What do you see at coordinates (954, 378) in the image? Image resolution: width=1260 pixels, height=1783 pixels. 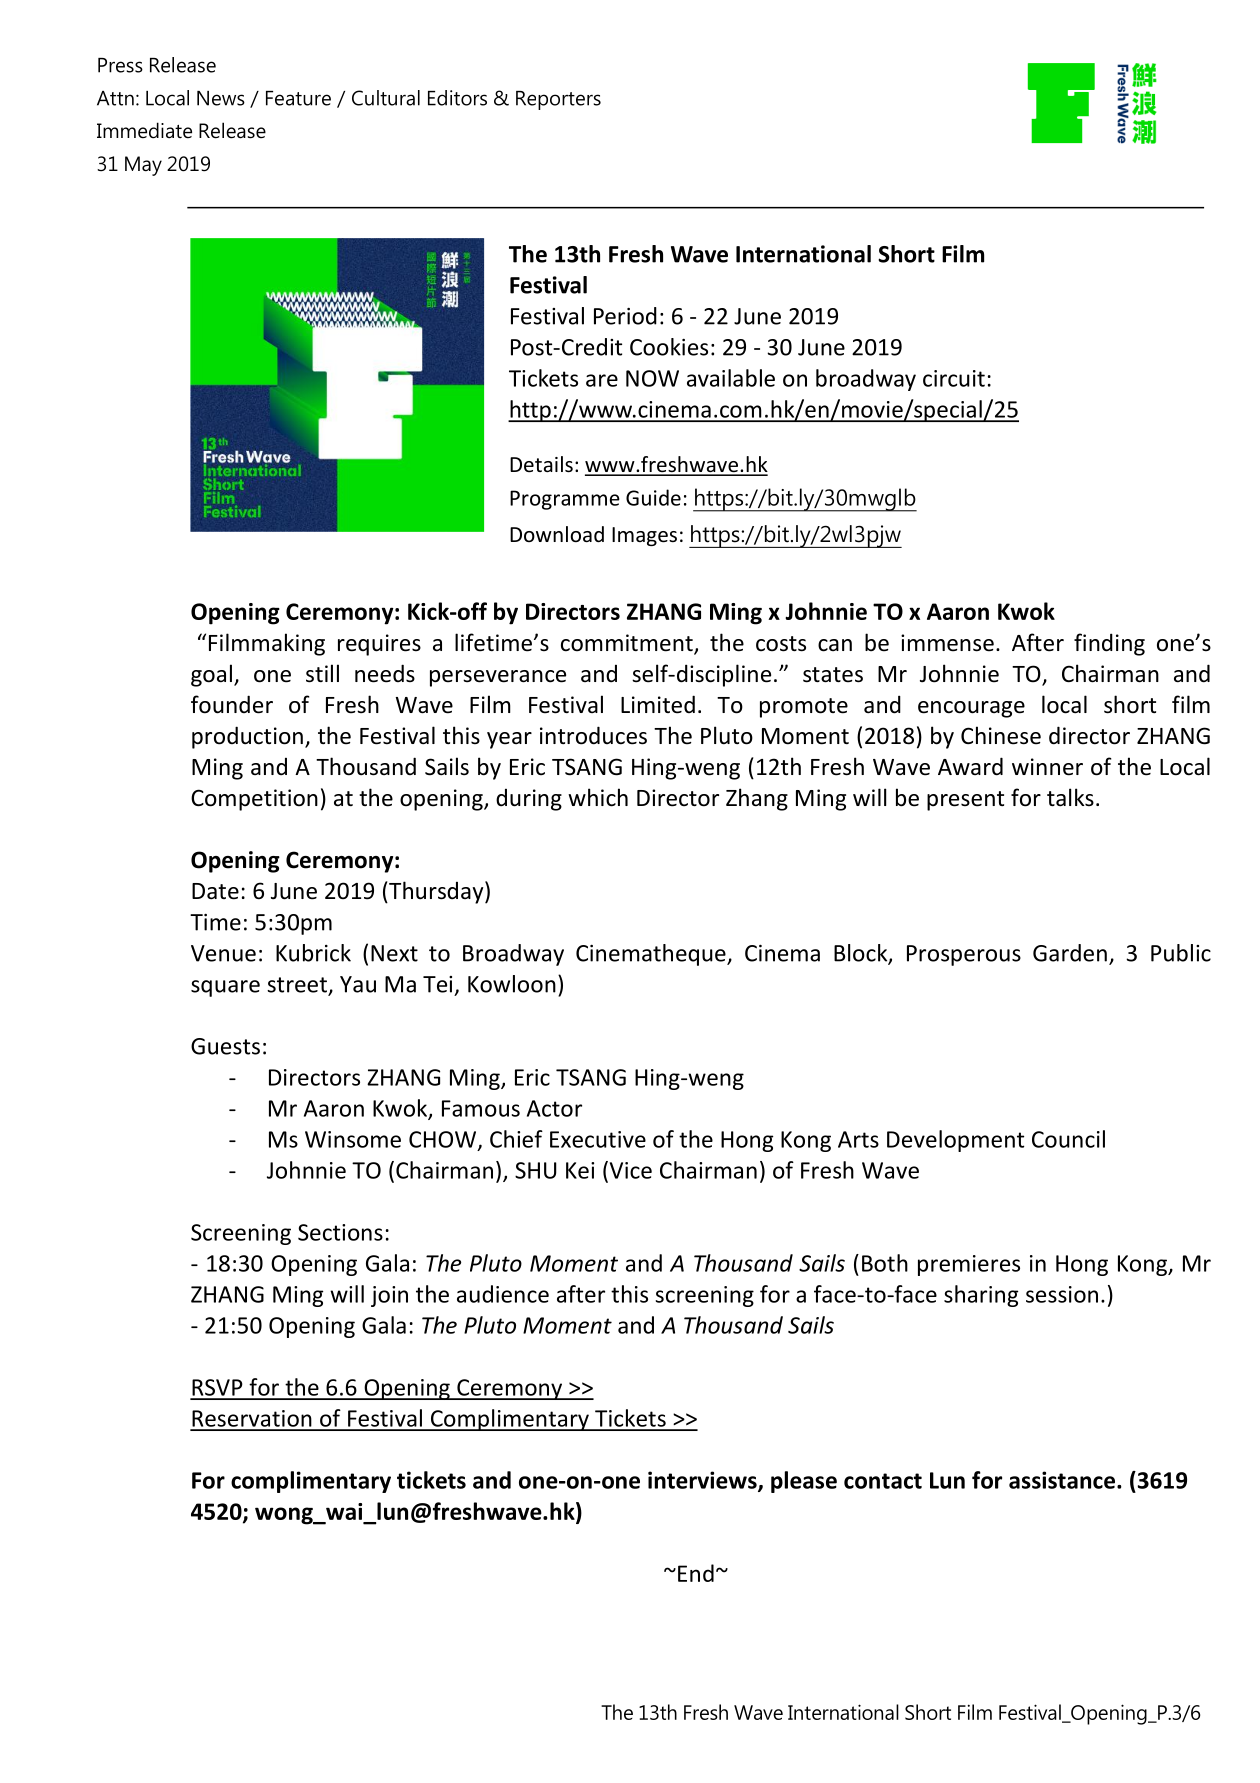 I see `circuit` at bounding box center [954, 378].
